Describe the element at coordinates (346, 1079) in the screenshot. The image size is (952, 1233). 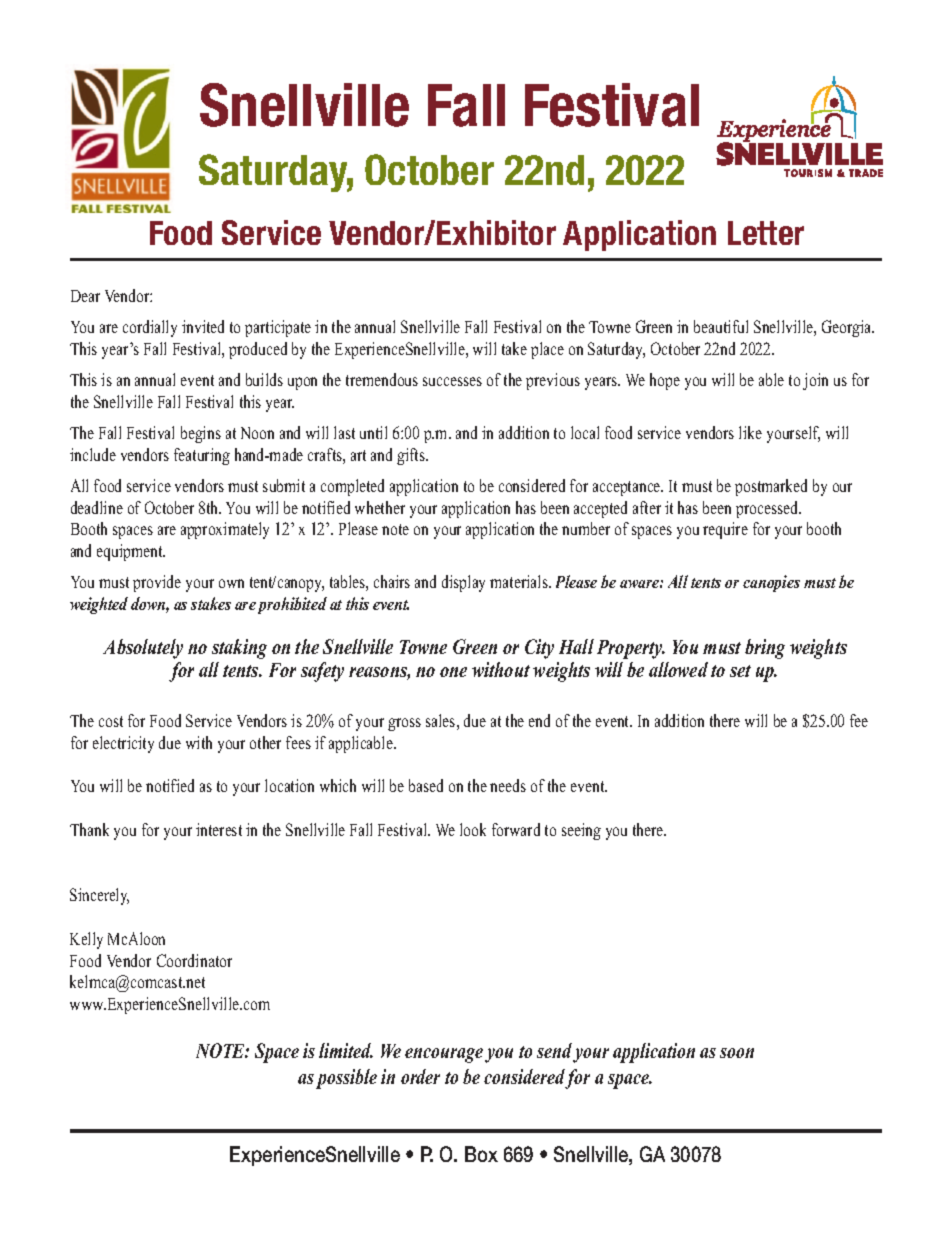
I see `possible` at that location.
